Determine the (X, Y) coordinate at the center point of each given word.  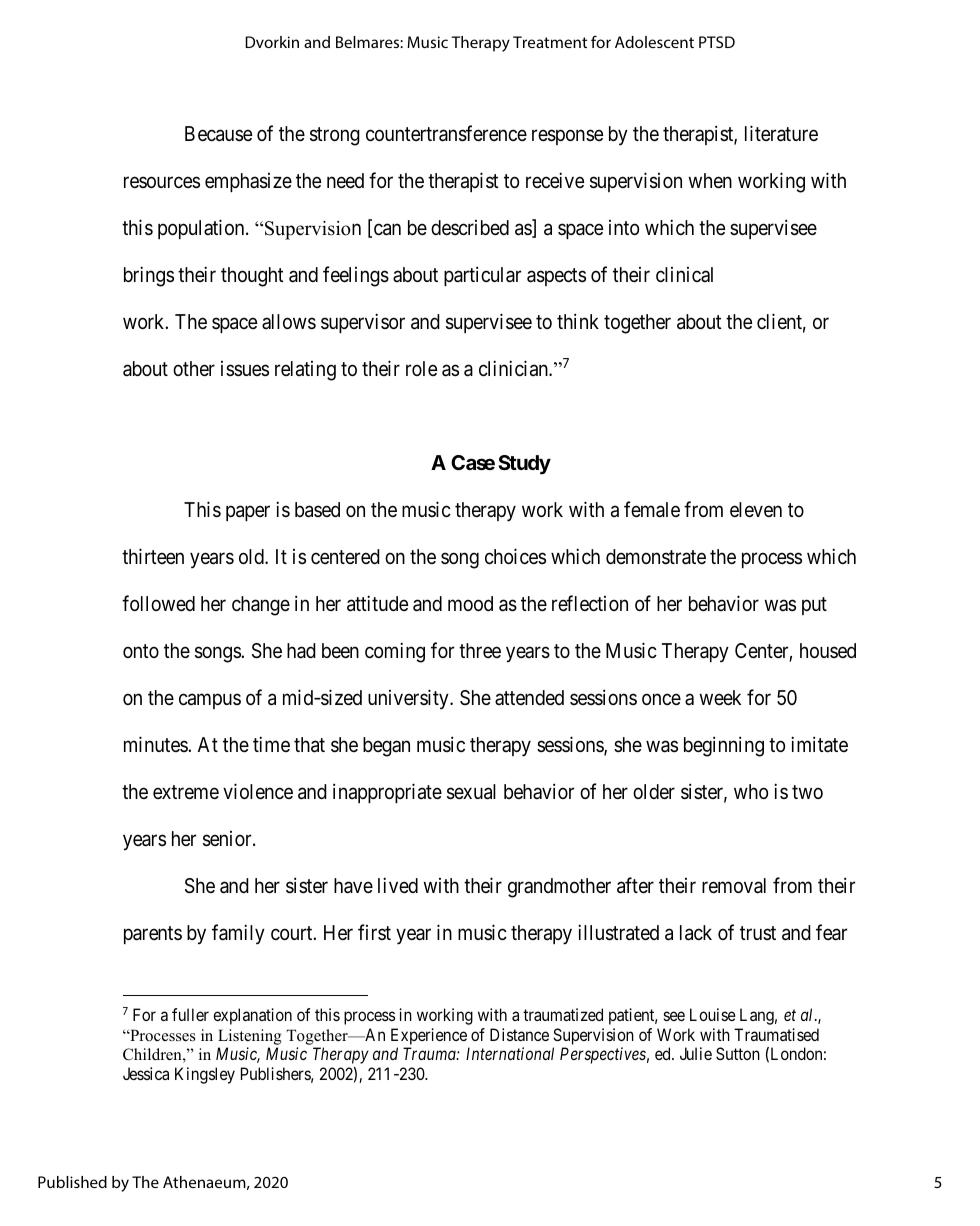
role (421, 368)
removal (734, 886)
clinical (684, 274)
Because (218, 134)
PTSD (717, 42)
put (814, 606)
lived (398, 885)
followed (158, 603)
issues (245, 368)
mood (470, 603)
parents (153, 935)
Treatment (550, 42)
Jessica (146, 1073)
